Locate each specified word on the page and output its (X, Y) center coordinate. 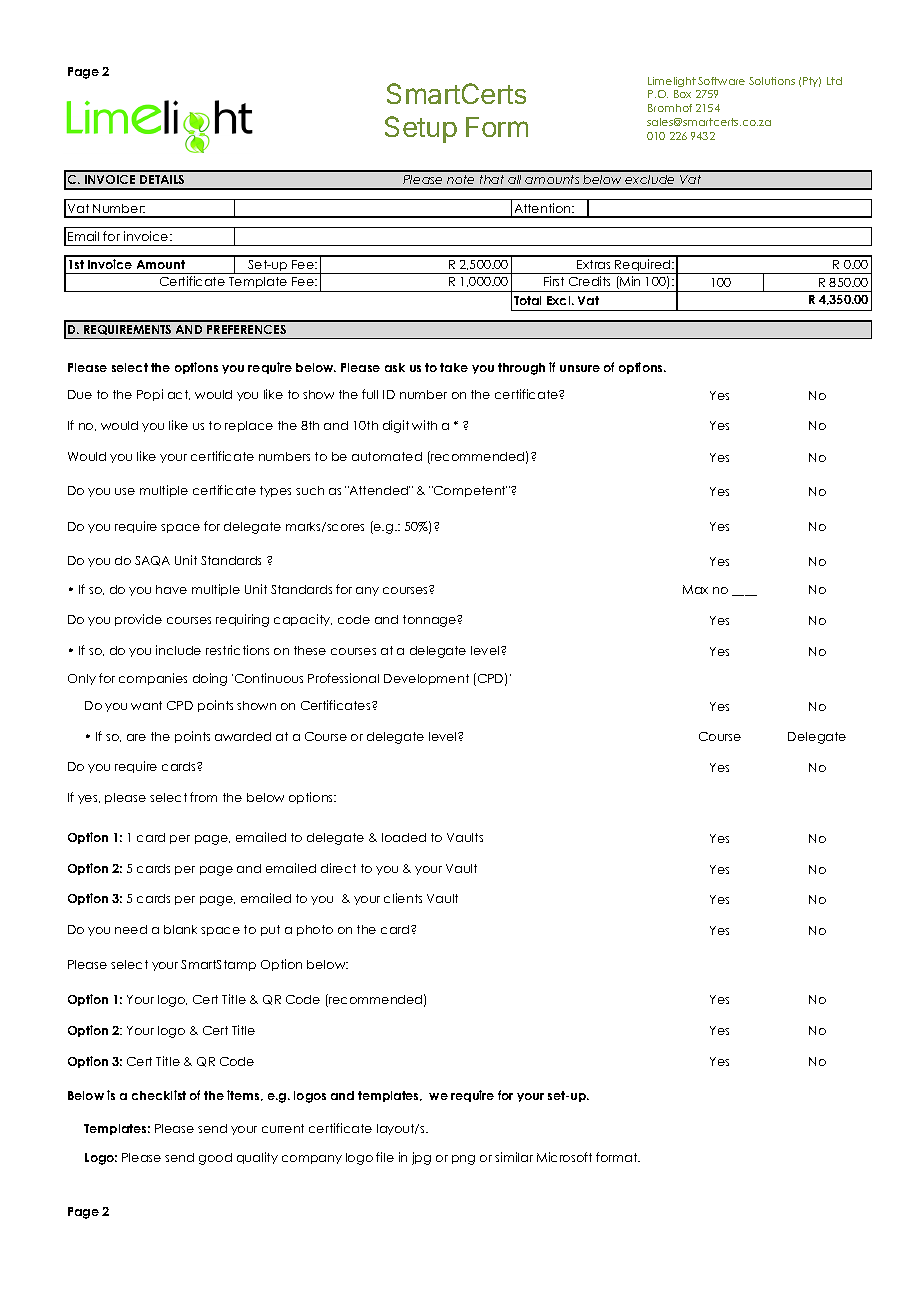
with (424, 425)
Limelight (672, 82)
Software (721, 81)
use (125, 491)
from (203, 797)
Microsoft (564, 1157)
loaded (404, 837)
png (463, 1160)
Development (426, 679)
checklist (159, 1095)
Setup (421, 129)
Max (695, 589)
